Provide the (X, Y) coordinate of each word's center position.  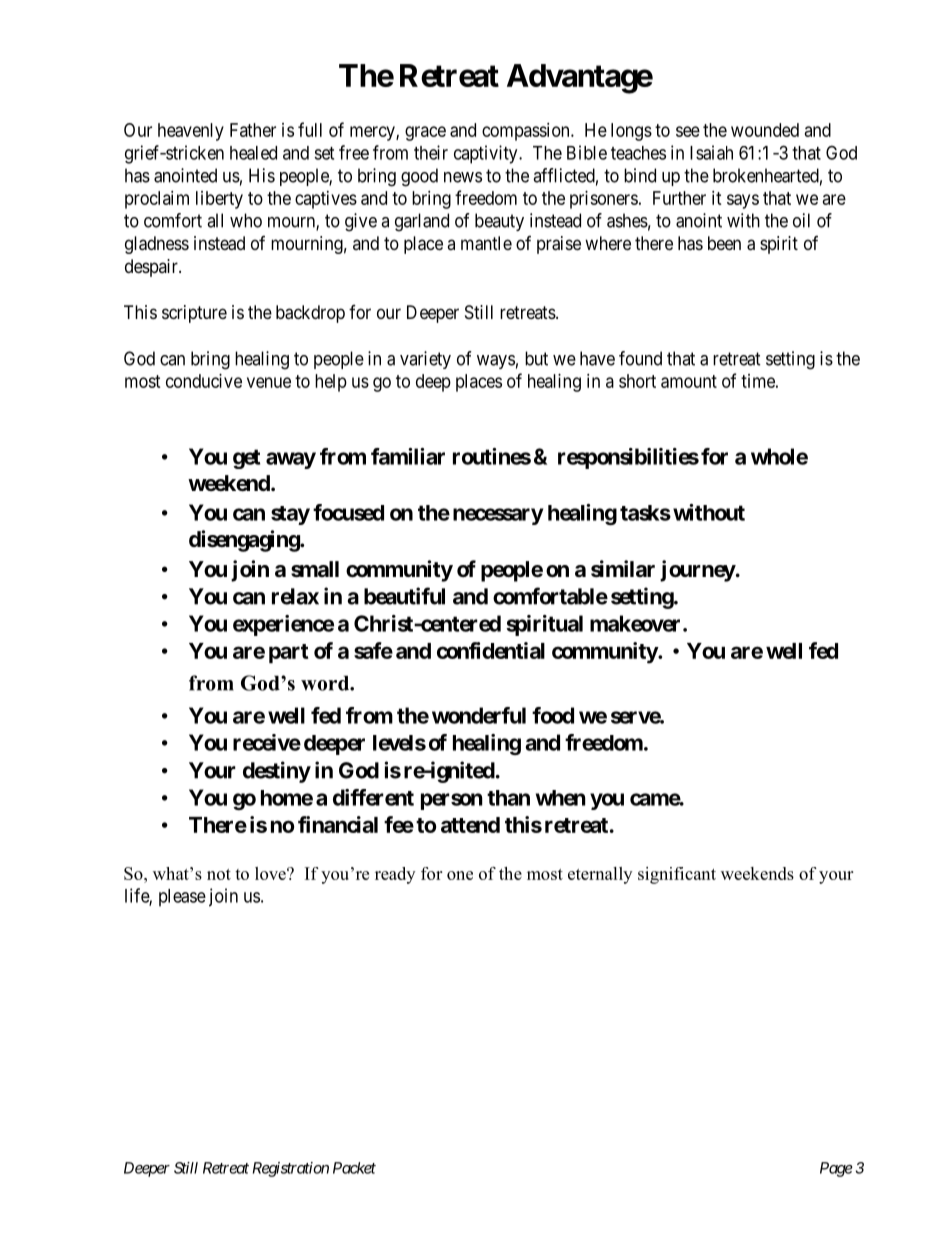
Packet (354, 1168)
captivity (487, 154)
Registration (291, 1169)
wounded (765, 130)
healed (253, 153)
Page (836, 1169)
